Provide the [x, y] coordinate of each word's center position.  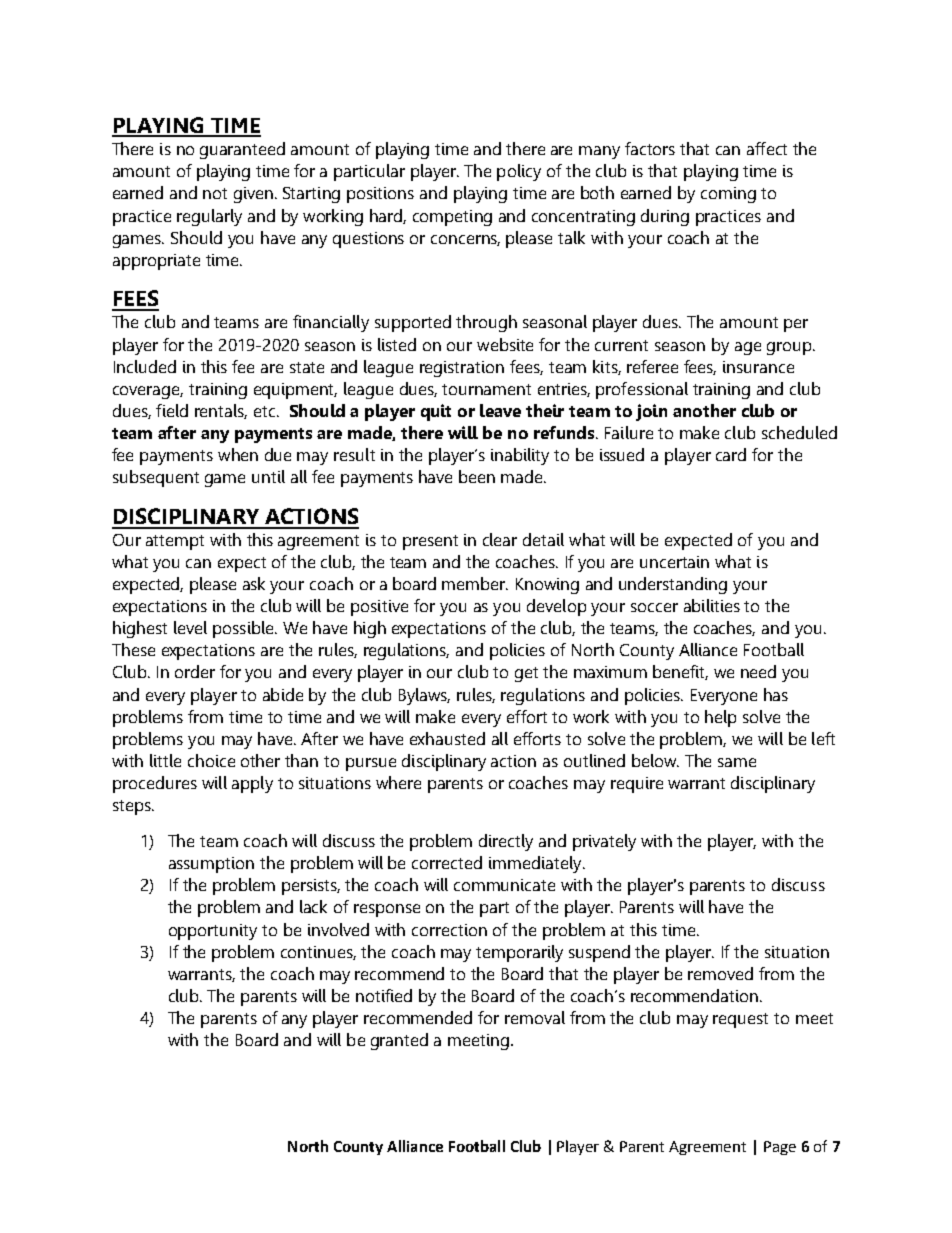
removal [535, 1017]
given [253, 195]
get [526, 674]
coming [728, 195]
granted [399, 1041]
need [758, 671]
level [190, 627]
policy [519, 172]
